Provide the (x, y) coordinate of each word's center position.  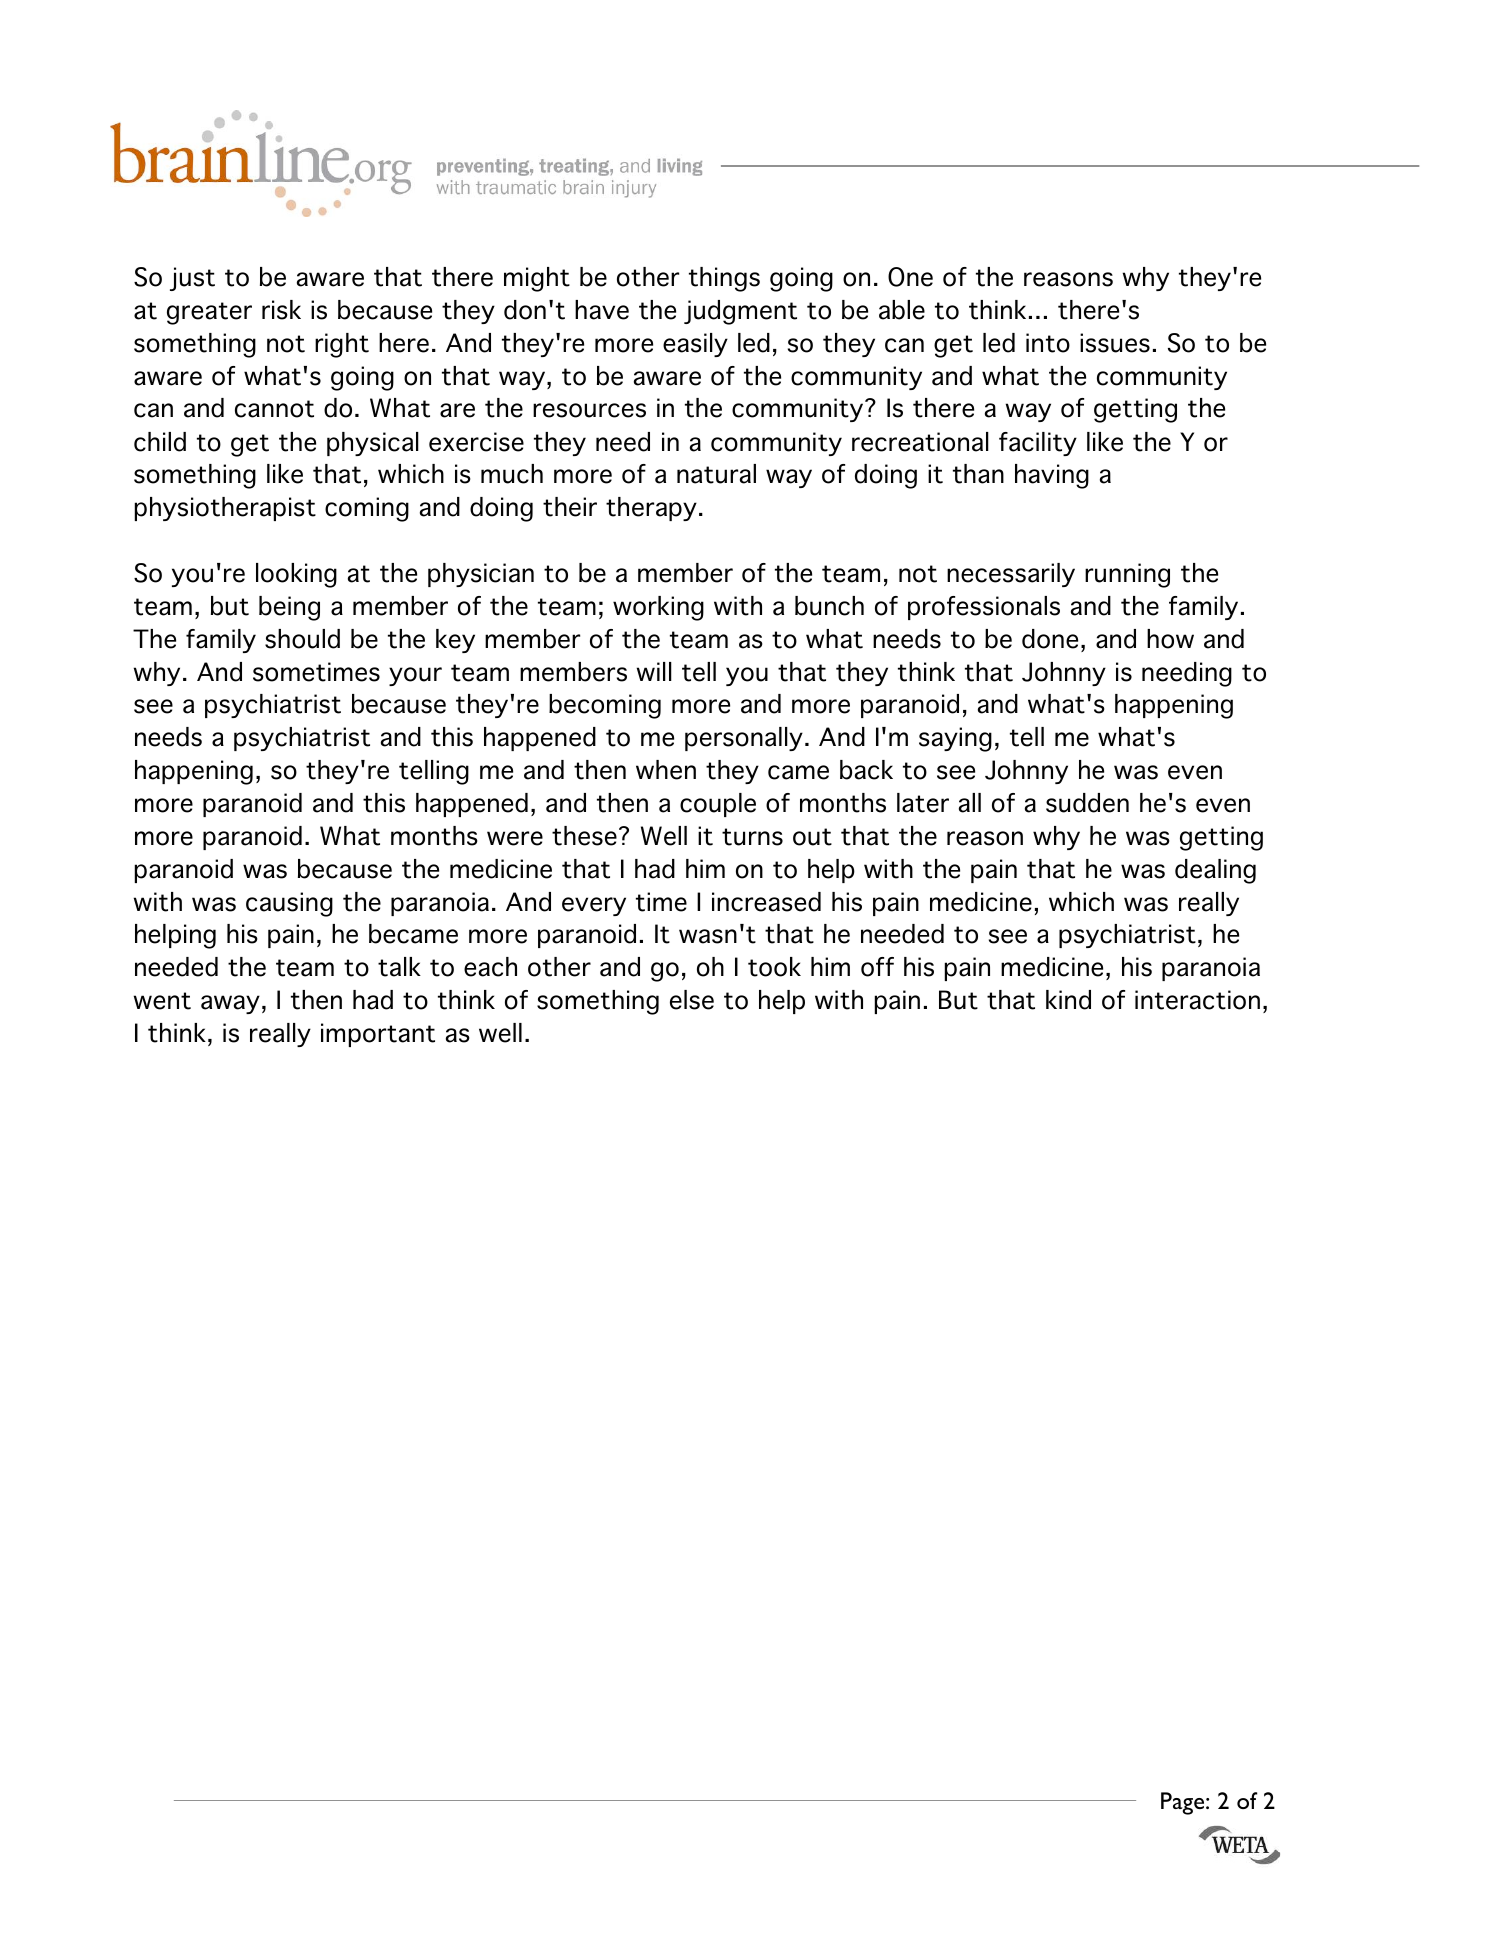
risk (281, 310)
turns (752, 837)
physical (373, 444)
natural (716, 474)
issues (1115, 343)
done (1050, 639)
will (654, 671)
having (1052, 476)
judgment (740, 312)
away (230, 1004)
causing (289, 904)
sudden (1087, 803)
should (302, 639)
